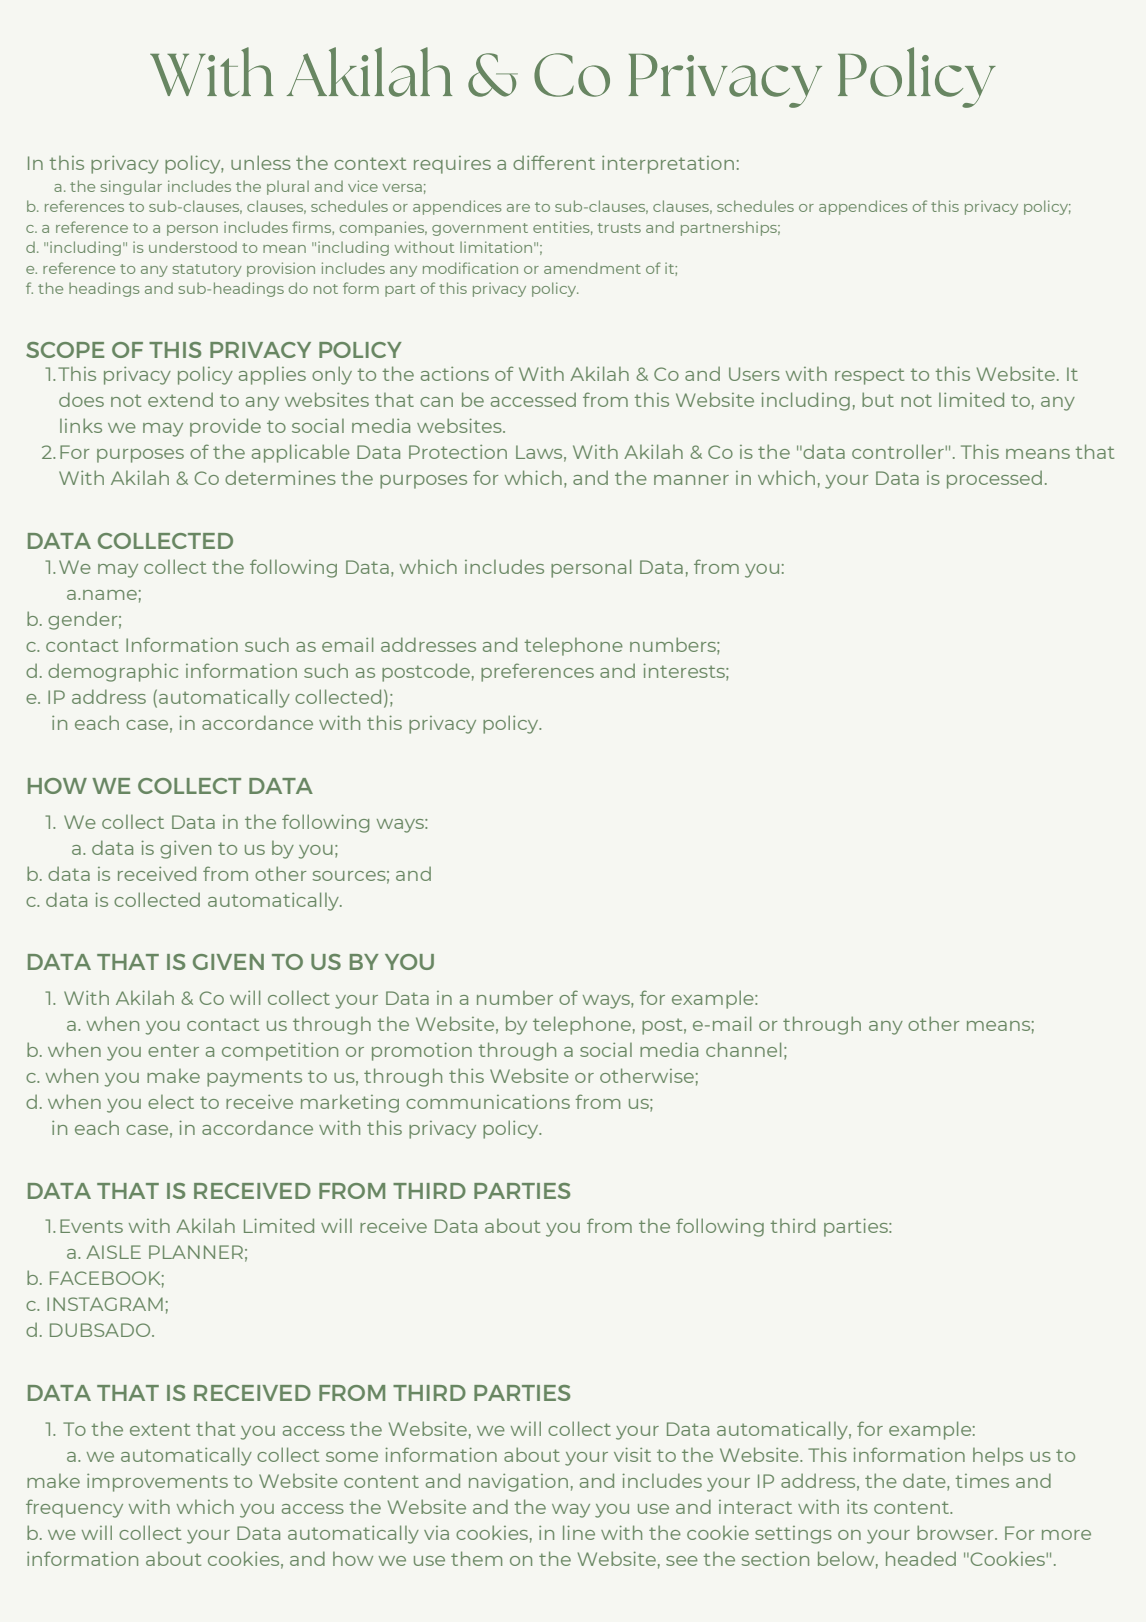 The height and width of the page is (1623, 1146). Describe the element at coordinates (173, 1050) in the page. I see `enter` at that location.
